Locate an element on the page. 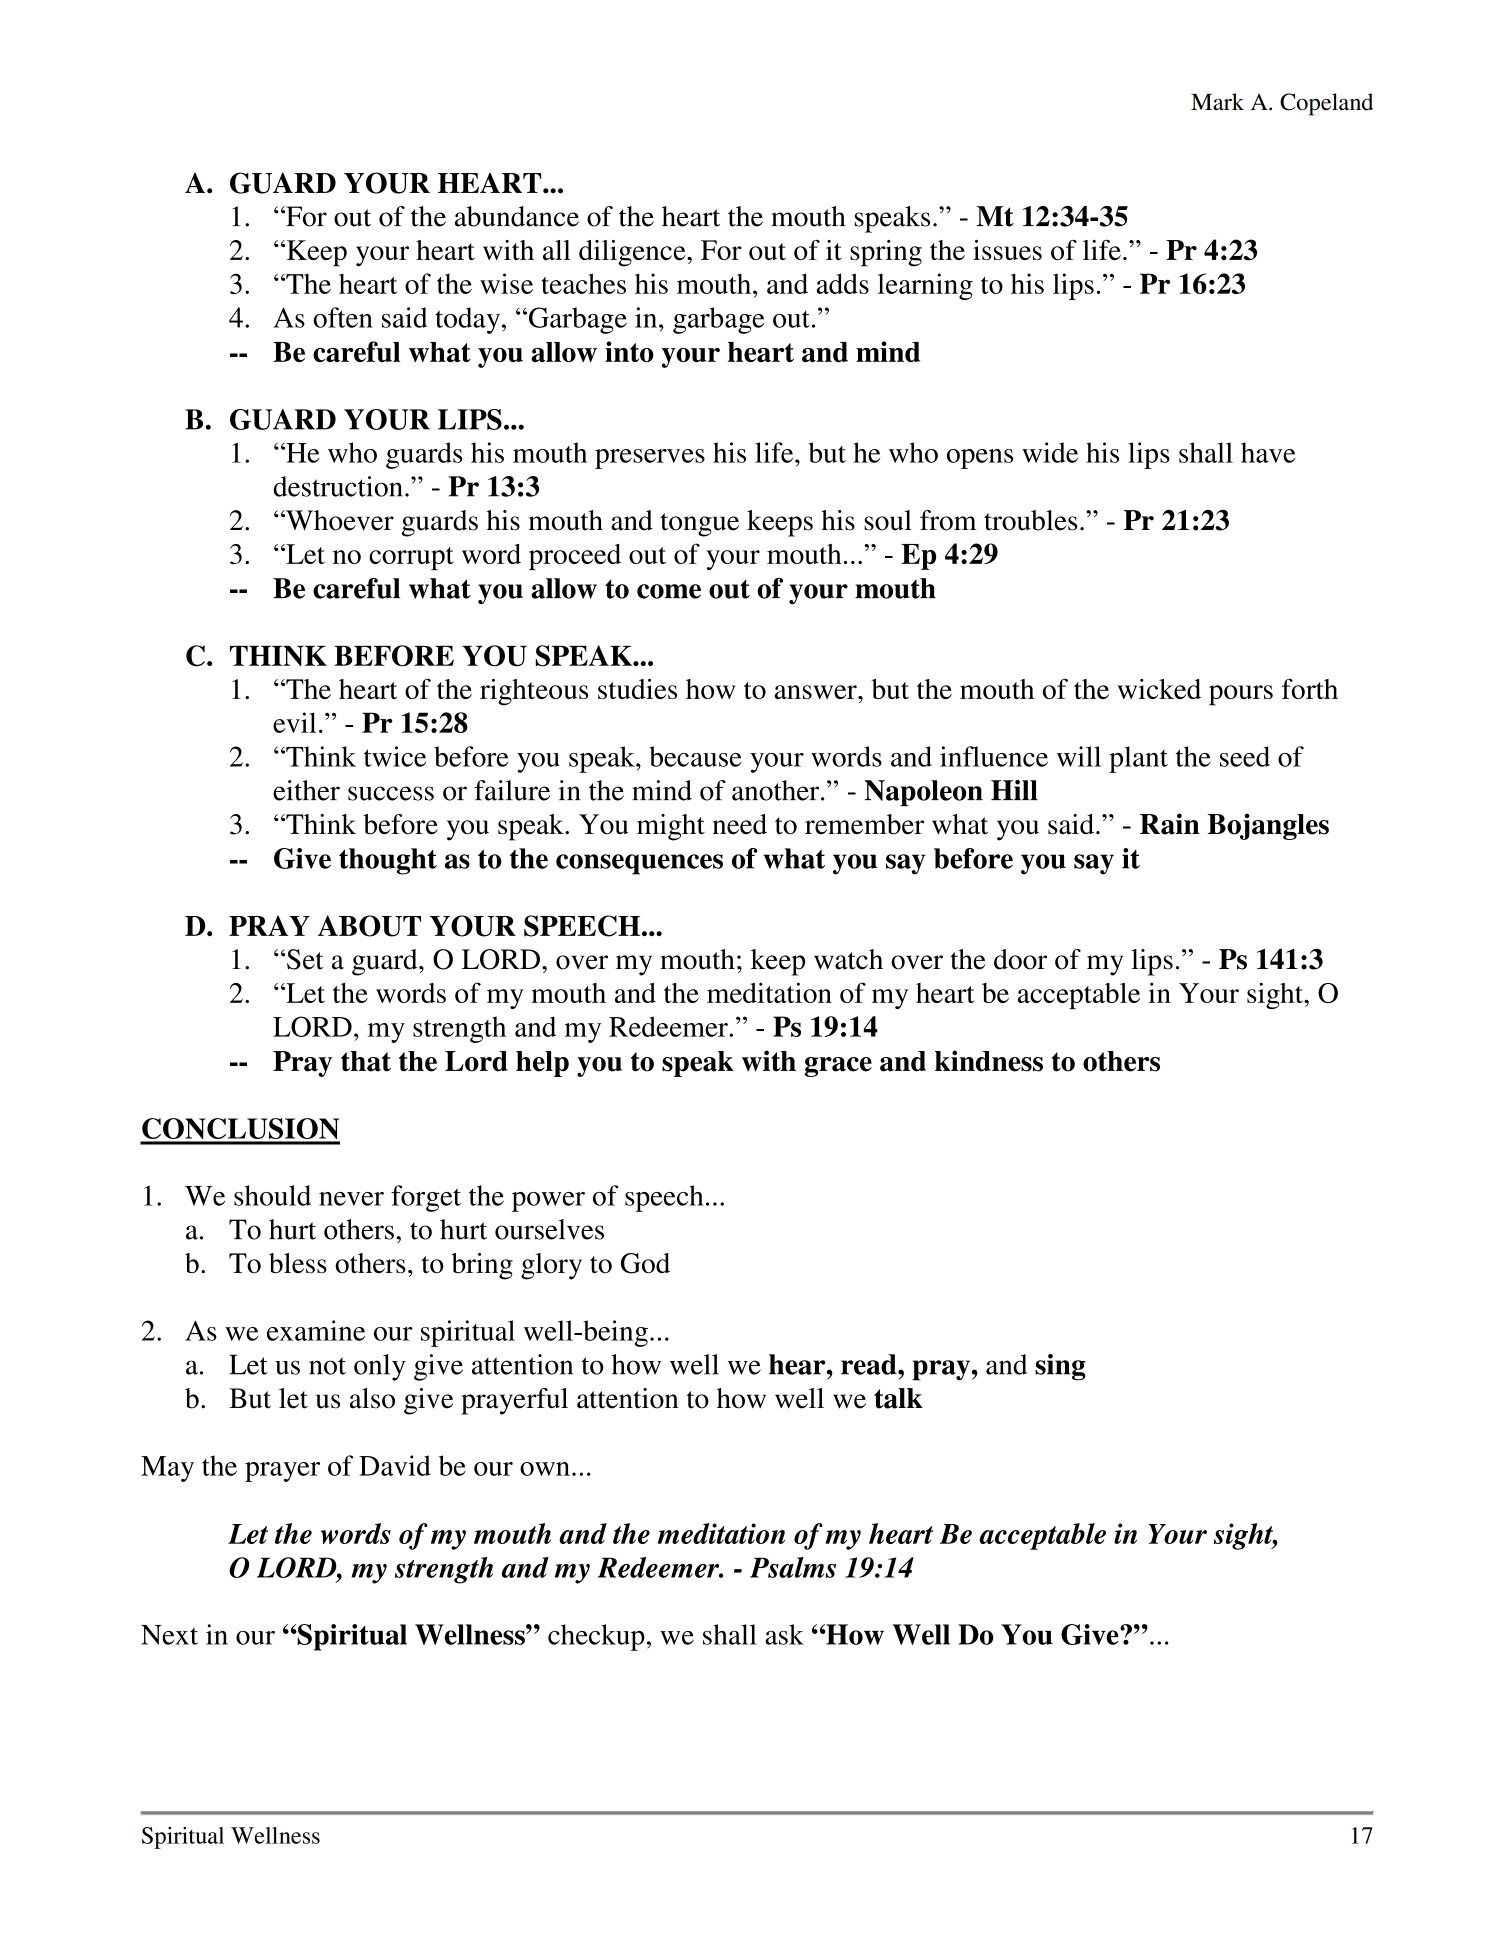 The image size is (1497, 1938). Rain is located at coordinates (1170, 824).
